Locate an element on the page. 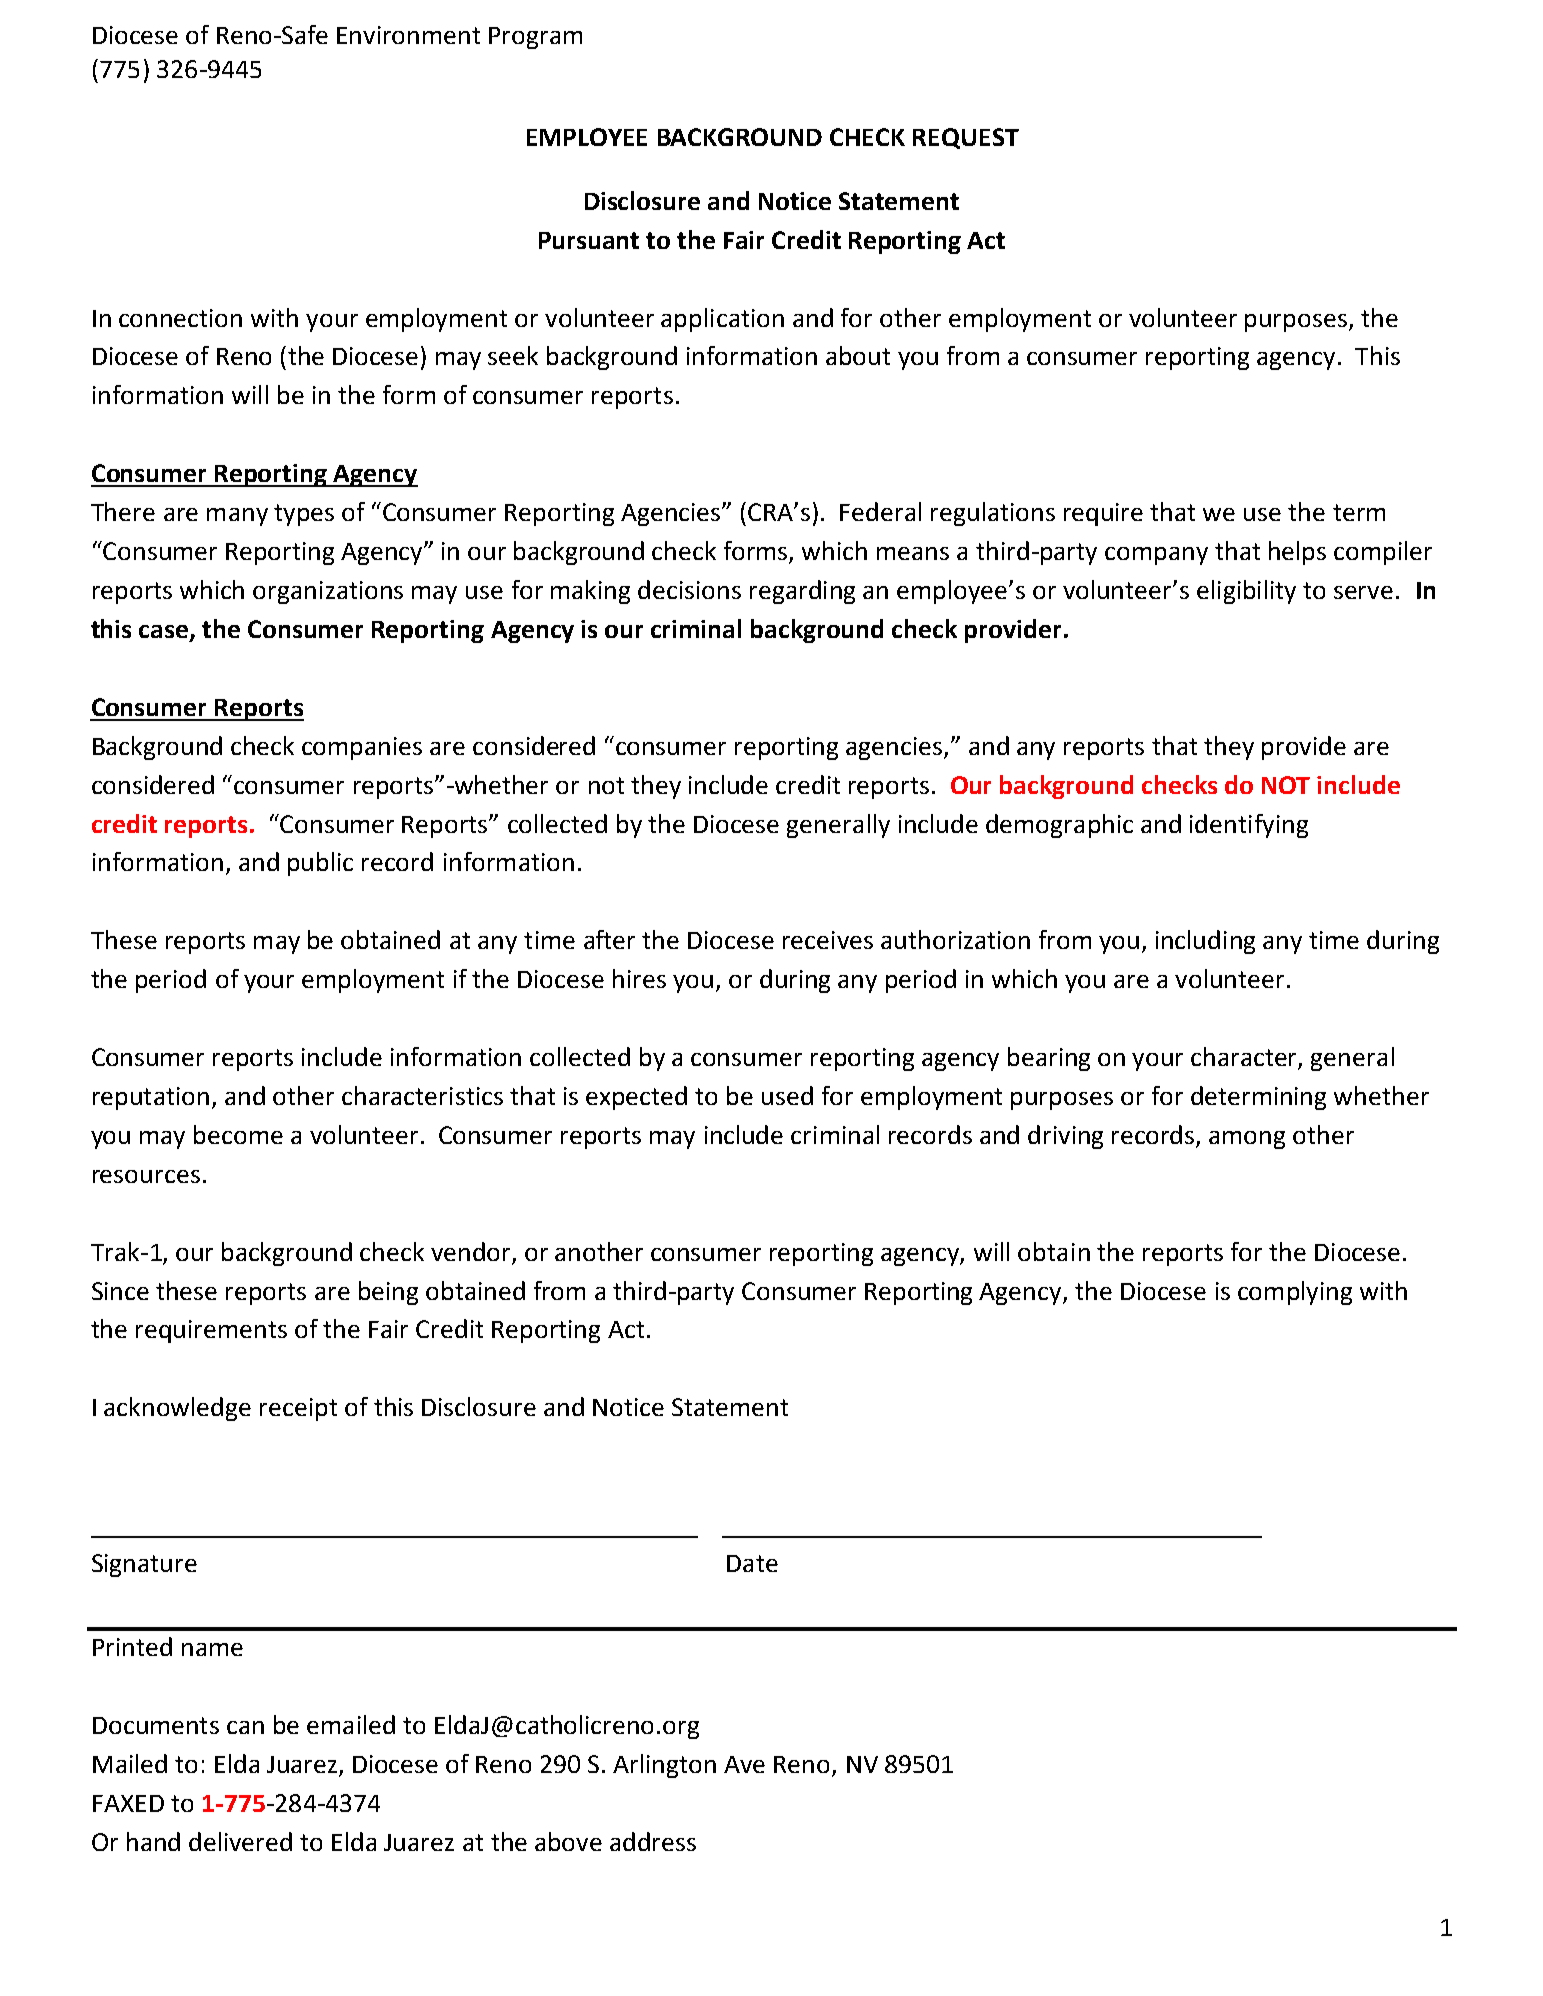 Image resolution: width=1543 pixels, height=1996 pixels. regarding is located at coordinates (802, 592).
